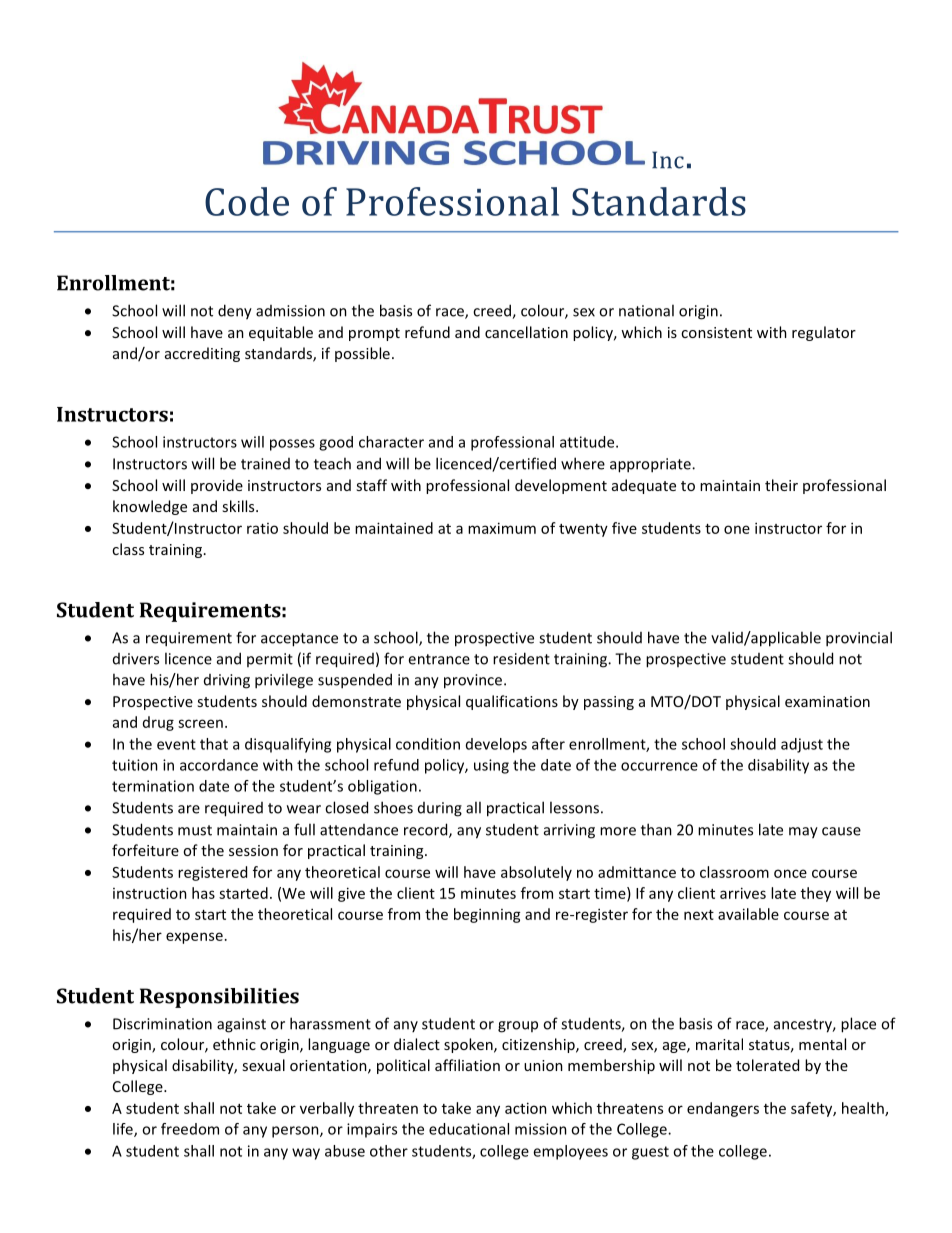 The height and width of the document is (1233, 952). What do you see at coordinates (824, 333) in the document?
I see `regulator` at bounding box center [824, 333].
